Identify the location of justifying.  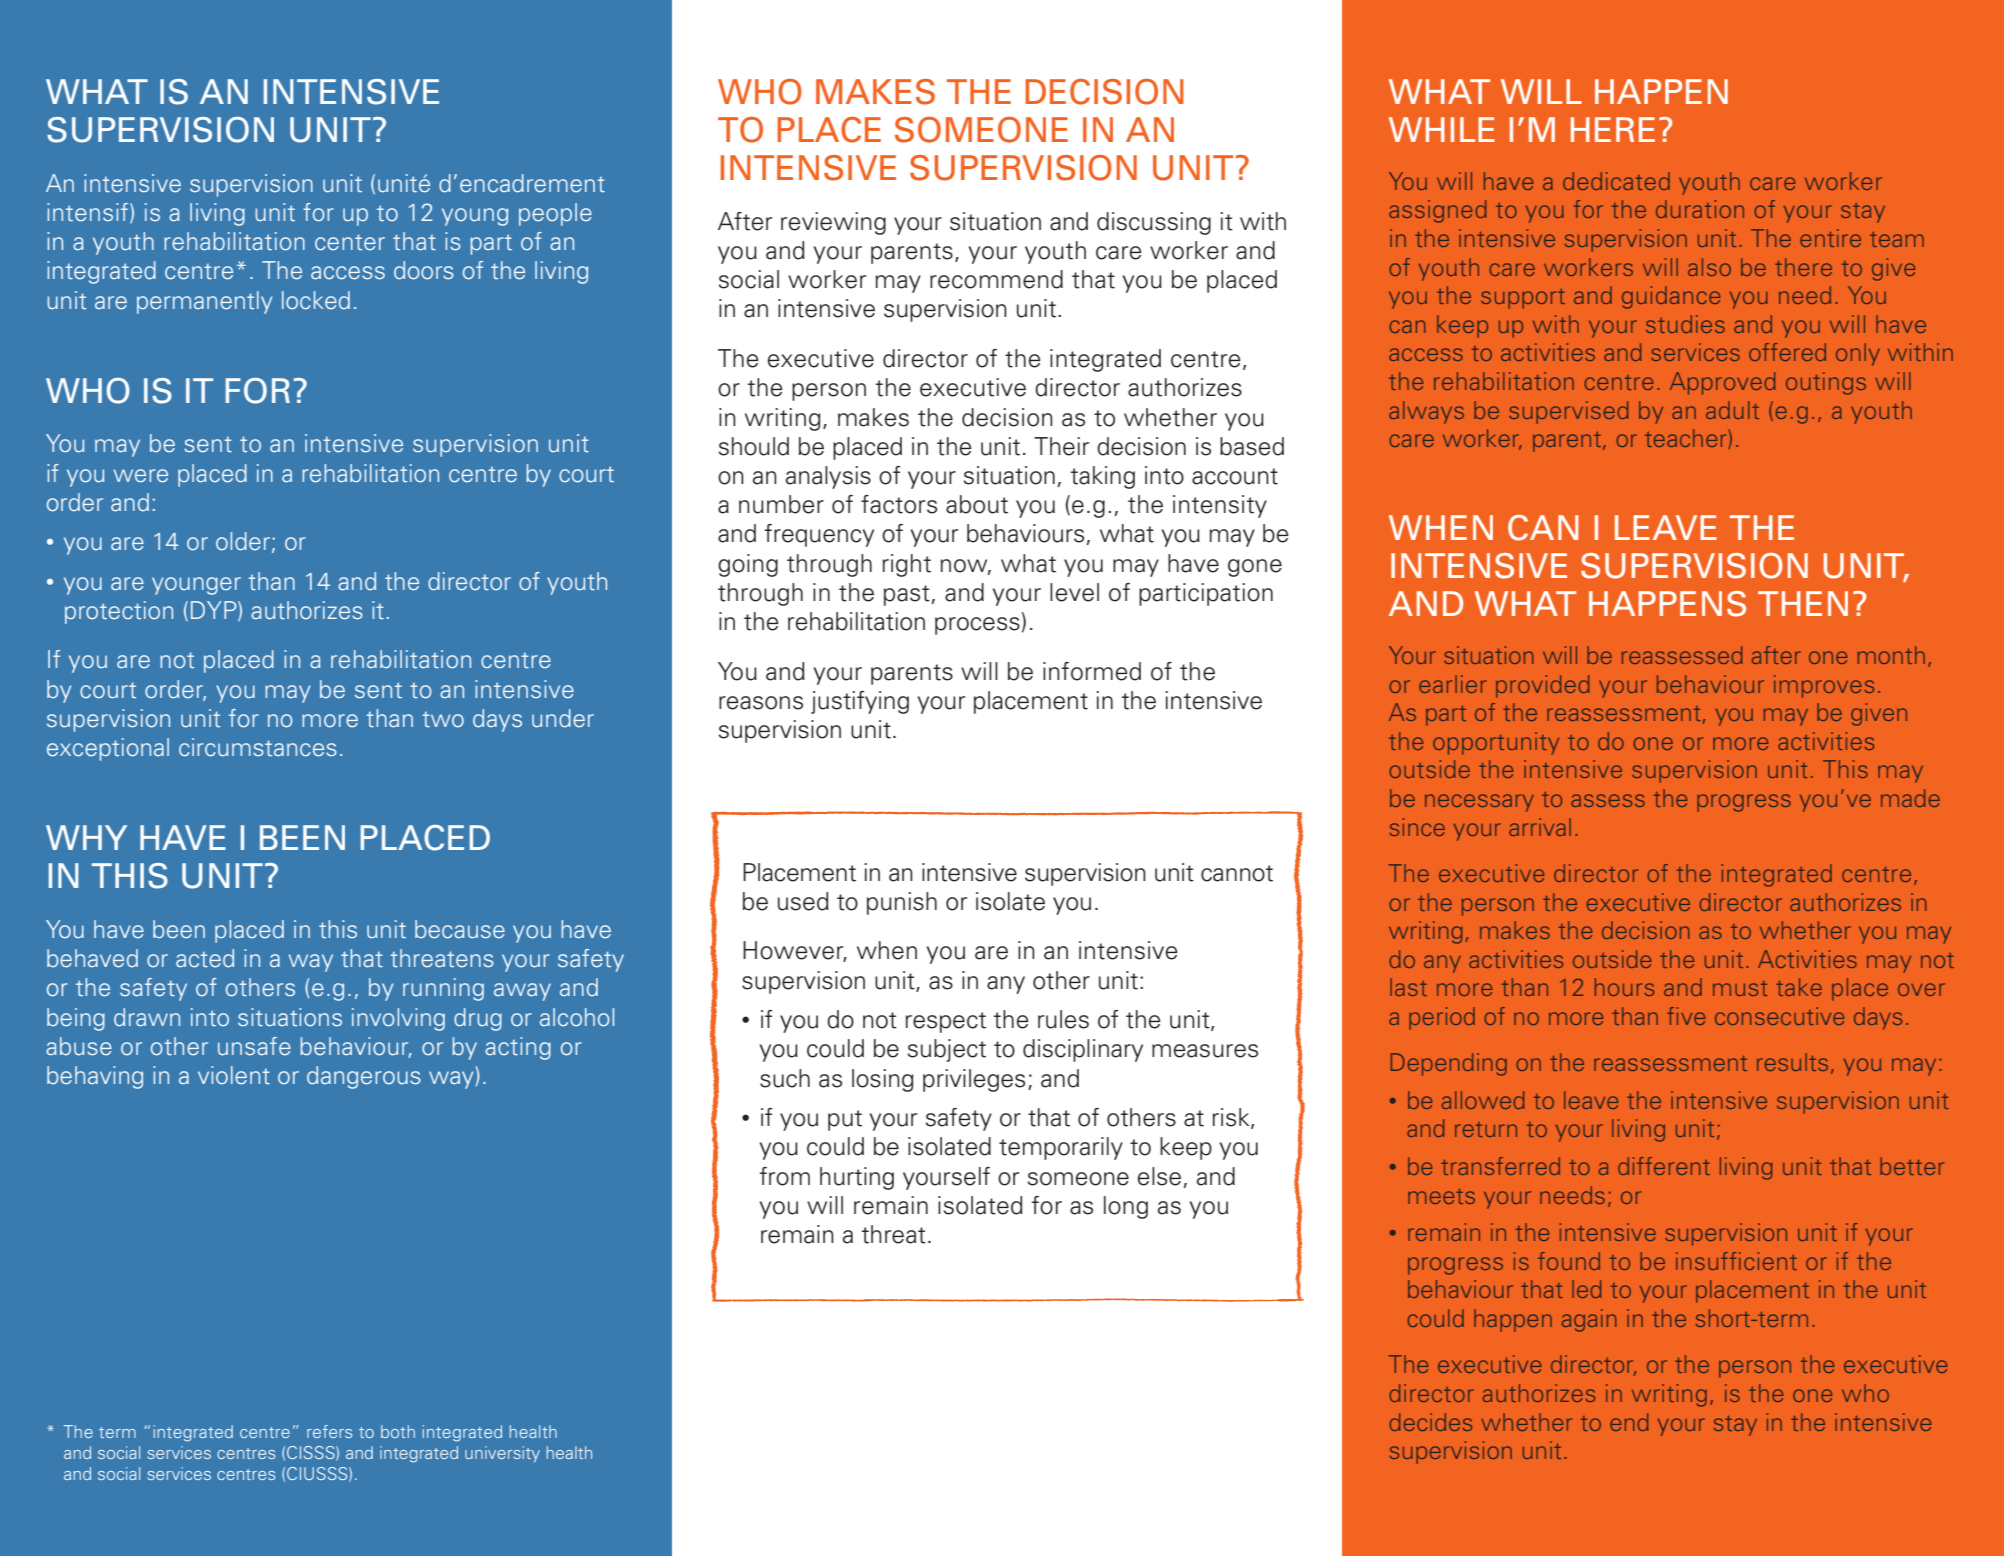
(860, 702).
